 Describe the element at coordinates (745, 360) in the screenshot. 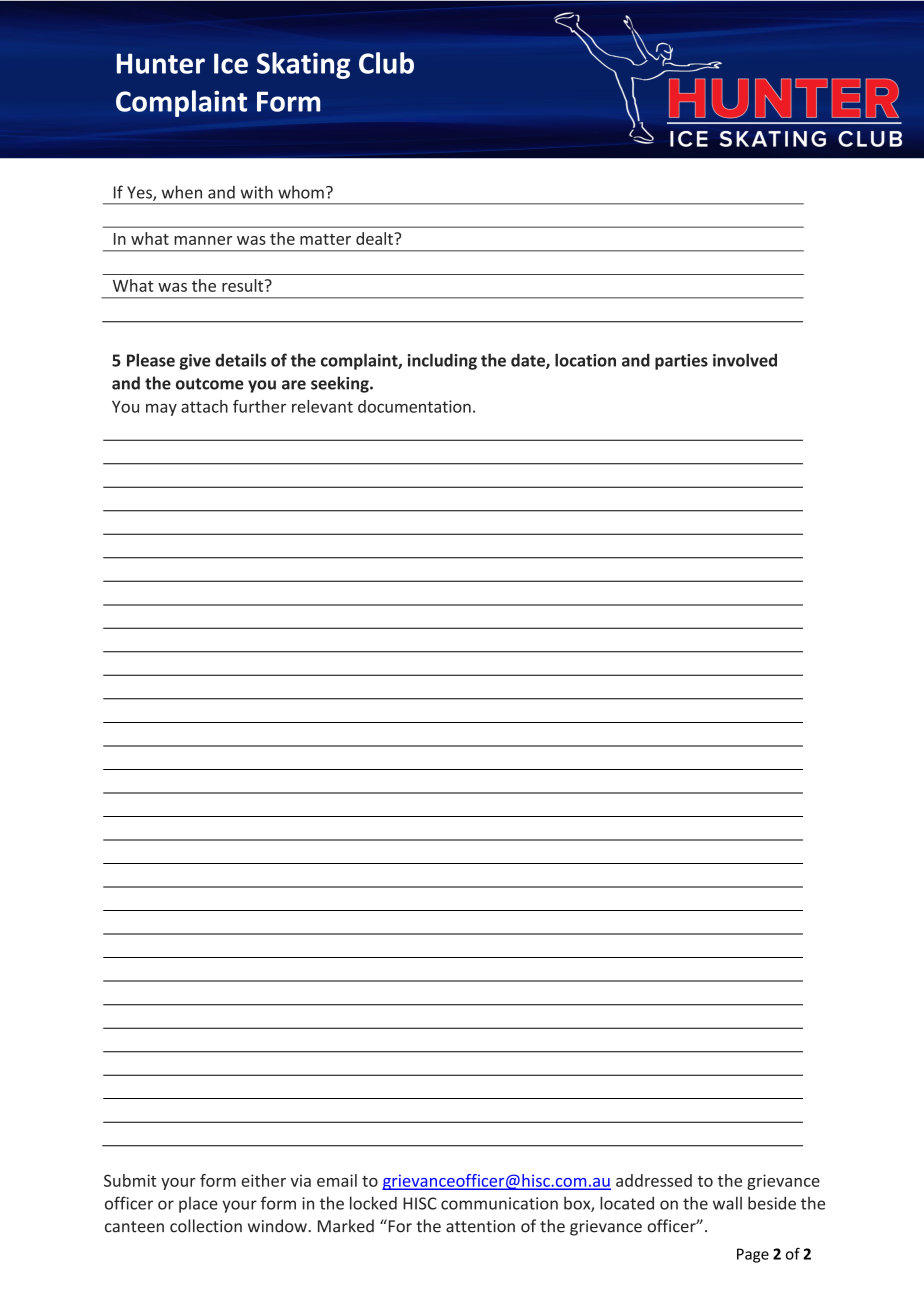

I see `involved` at that location.
